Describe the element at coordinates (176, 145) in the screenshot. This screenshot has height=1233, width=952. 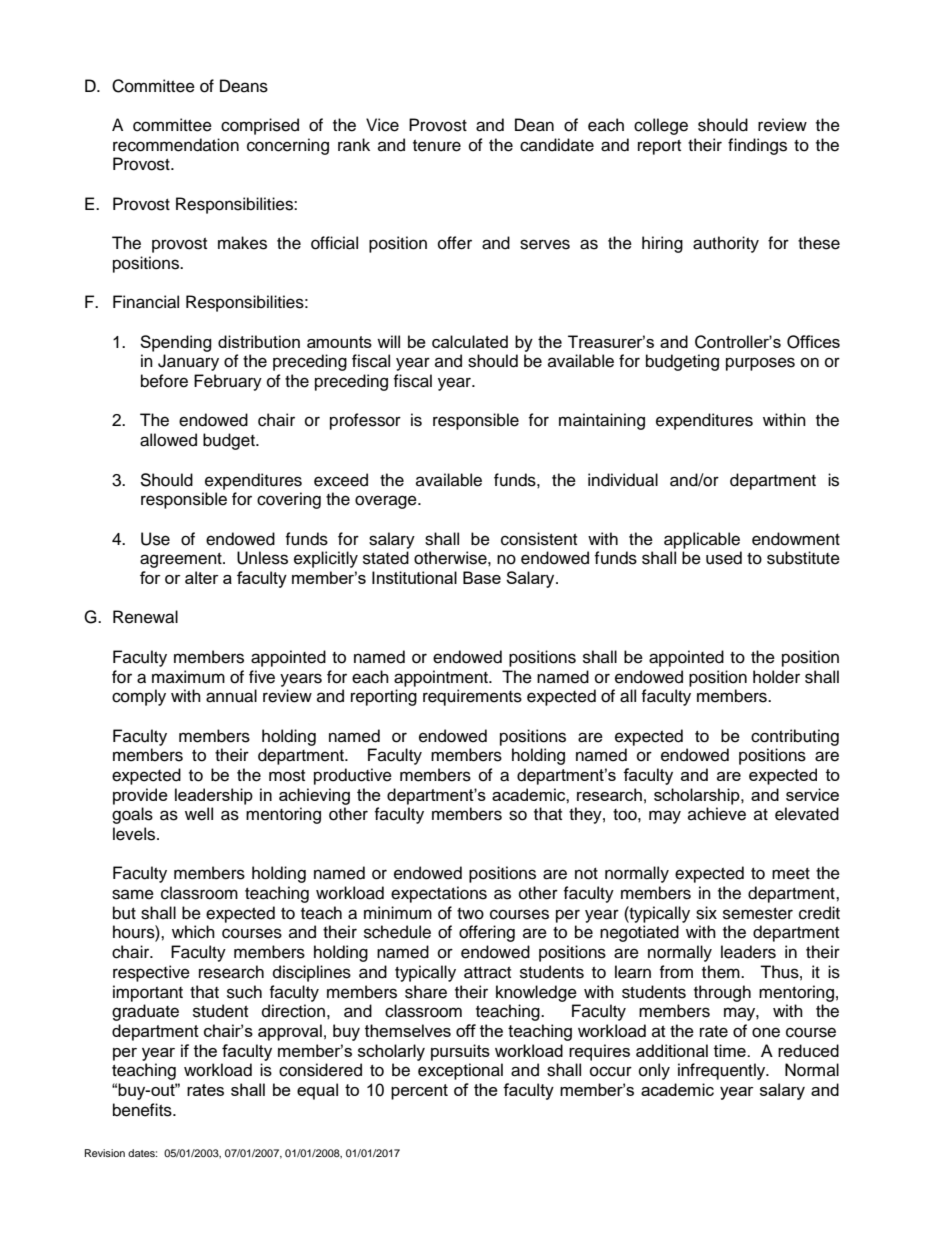
I see `recommendation` at that location.
